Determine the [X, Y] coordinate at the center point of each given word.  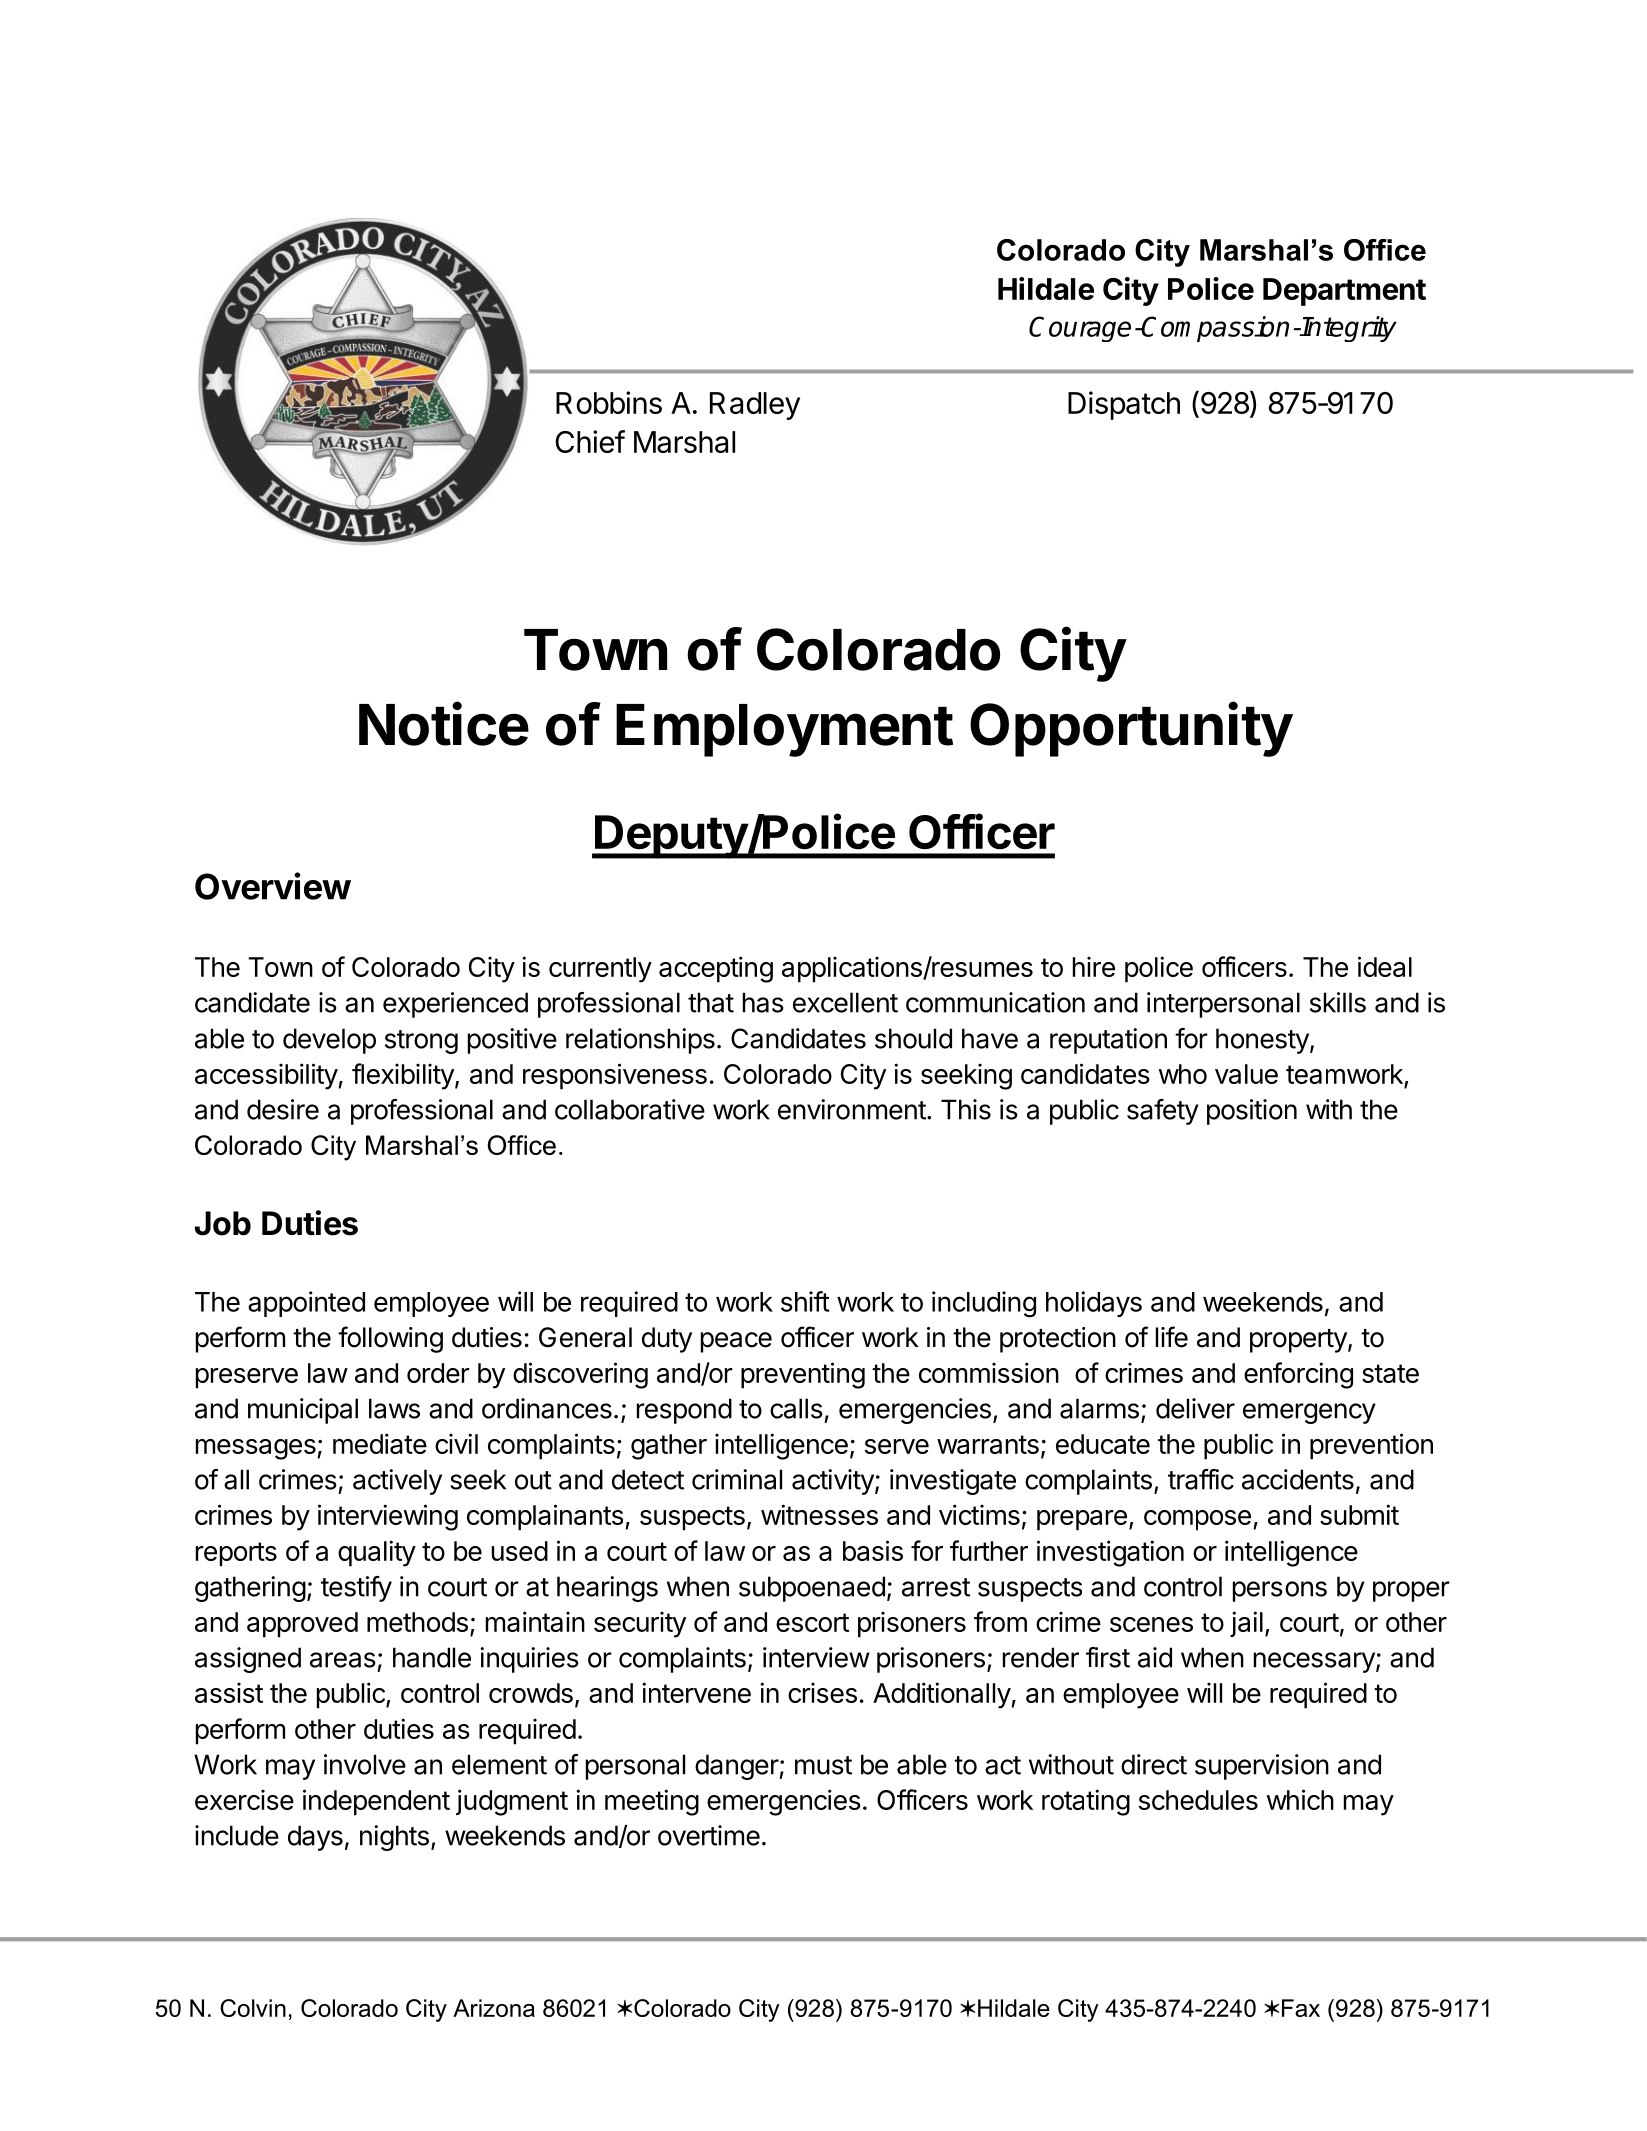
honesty [1263, 1041]
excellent [845, 1002]
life [1172, 1337]
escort [812, 1622]
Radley [755, 406]
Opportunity [1131, 729]
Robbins [609, 402]
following [390, 1339]
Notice [444, 724]
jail [1246, 1624]
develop [329, 1041]
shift [805, 1301]
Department [1344, 292]
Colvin [253, 2008]
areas [343, 1660]
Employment [784, 730]
